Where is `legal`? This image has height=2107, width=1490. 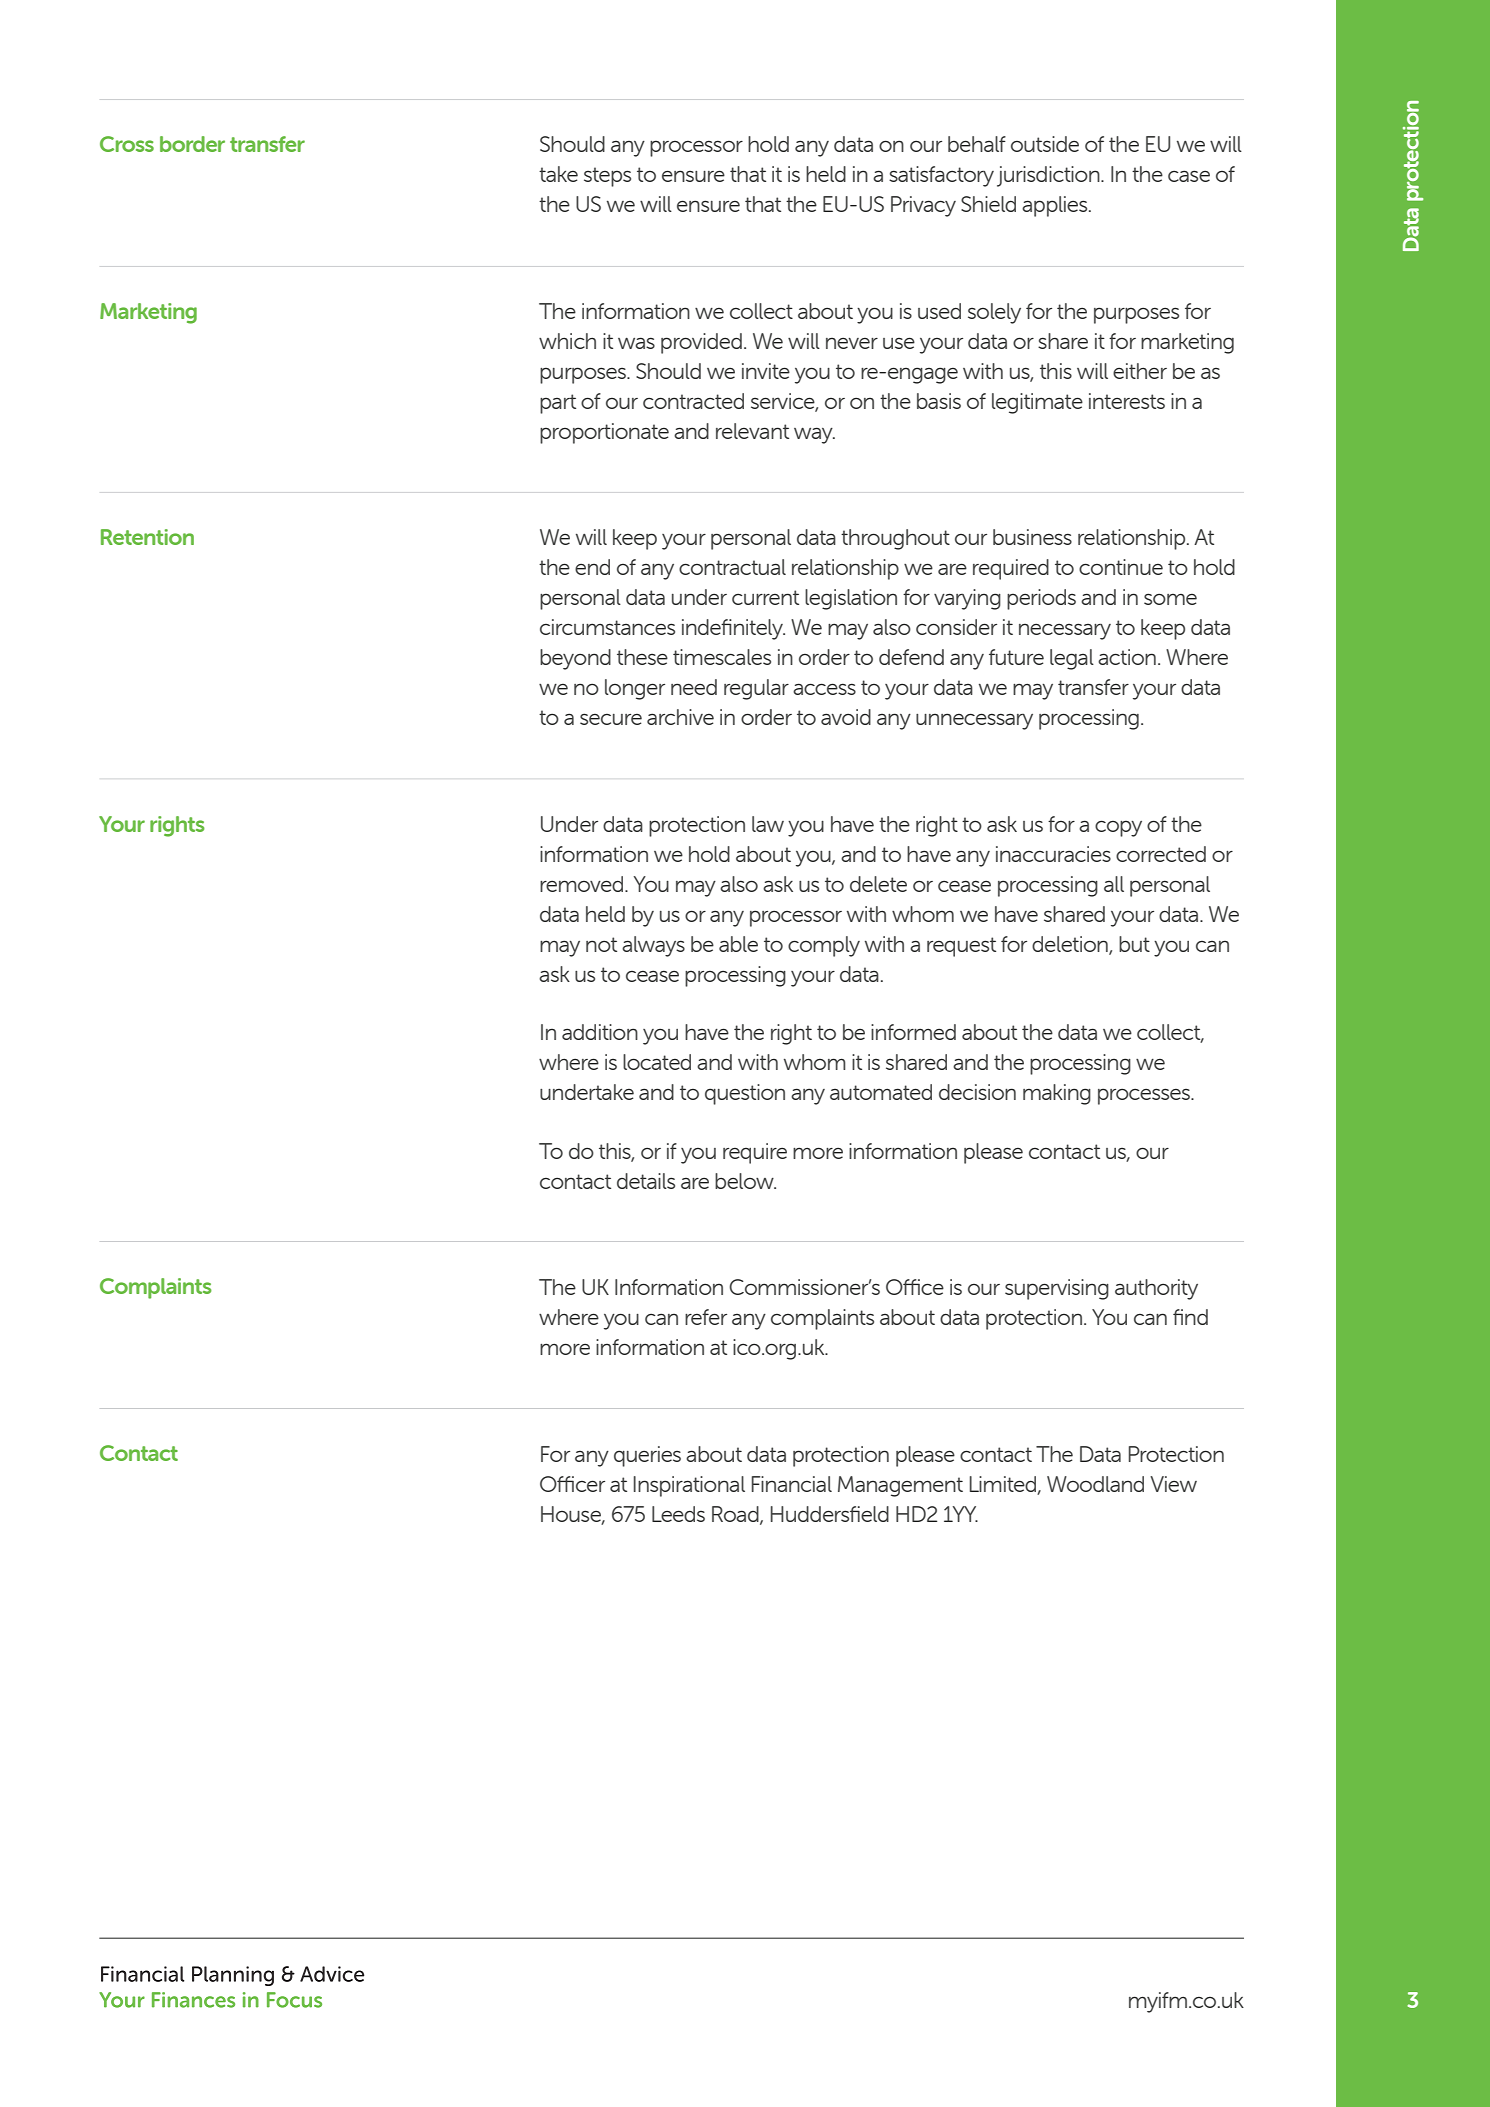
legal is located at coordinates (1072, 659).
